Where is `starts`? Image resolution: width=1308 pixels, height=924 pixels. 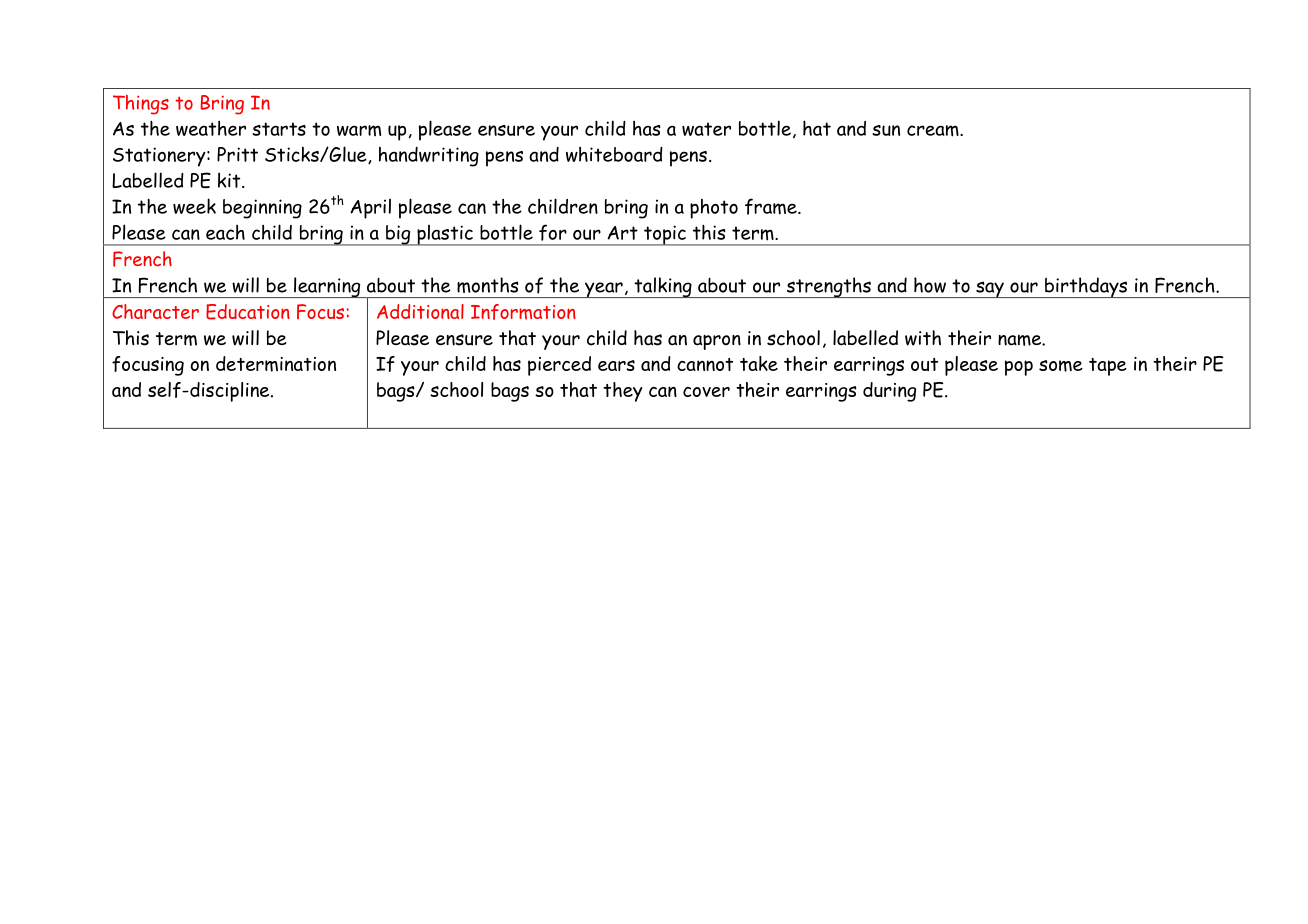
starts is located at coordinates (279, 129).
